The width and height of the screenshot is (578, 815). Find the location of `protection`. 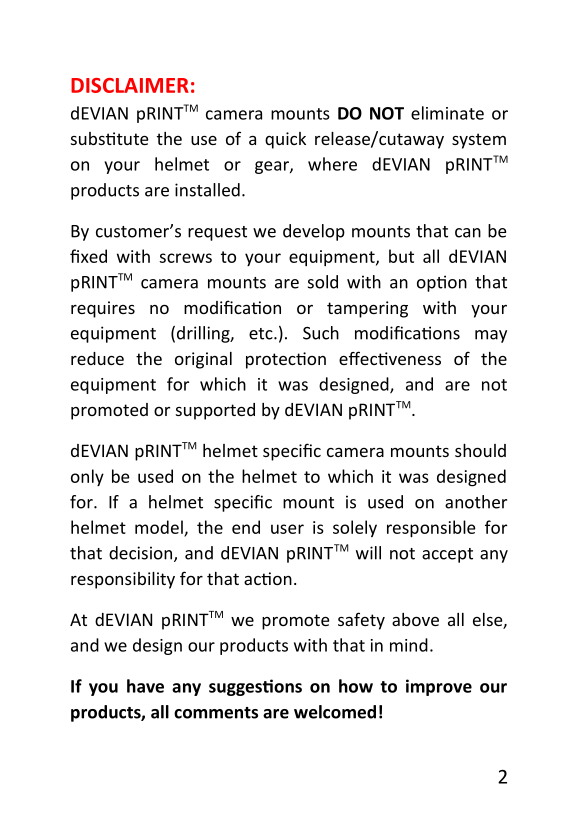

protection is located at coordinates (286, 360).
